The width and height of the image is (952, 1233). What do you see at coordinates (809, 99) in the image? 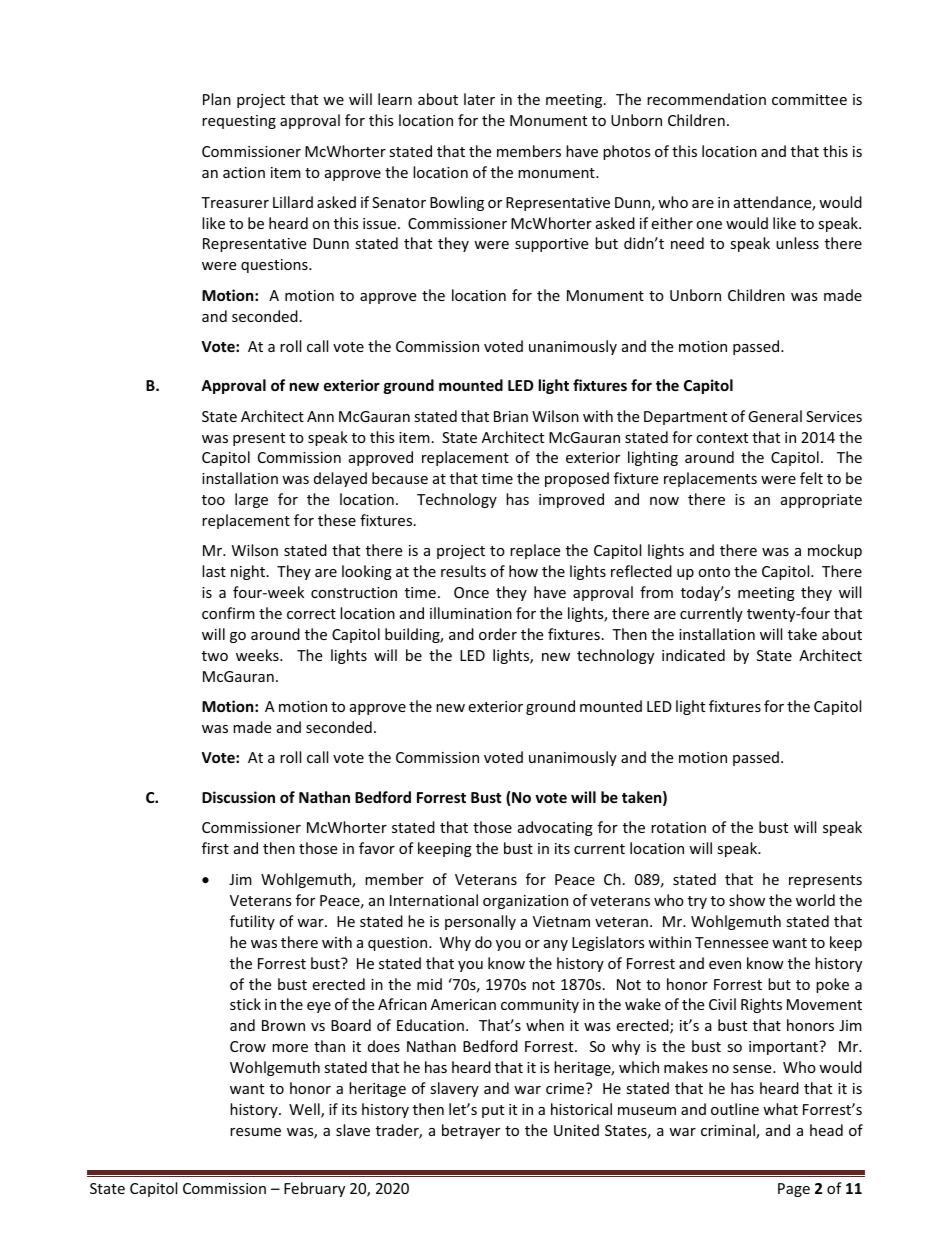
I see `committee` at bounding box center [809, 99].
